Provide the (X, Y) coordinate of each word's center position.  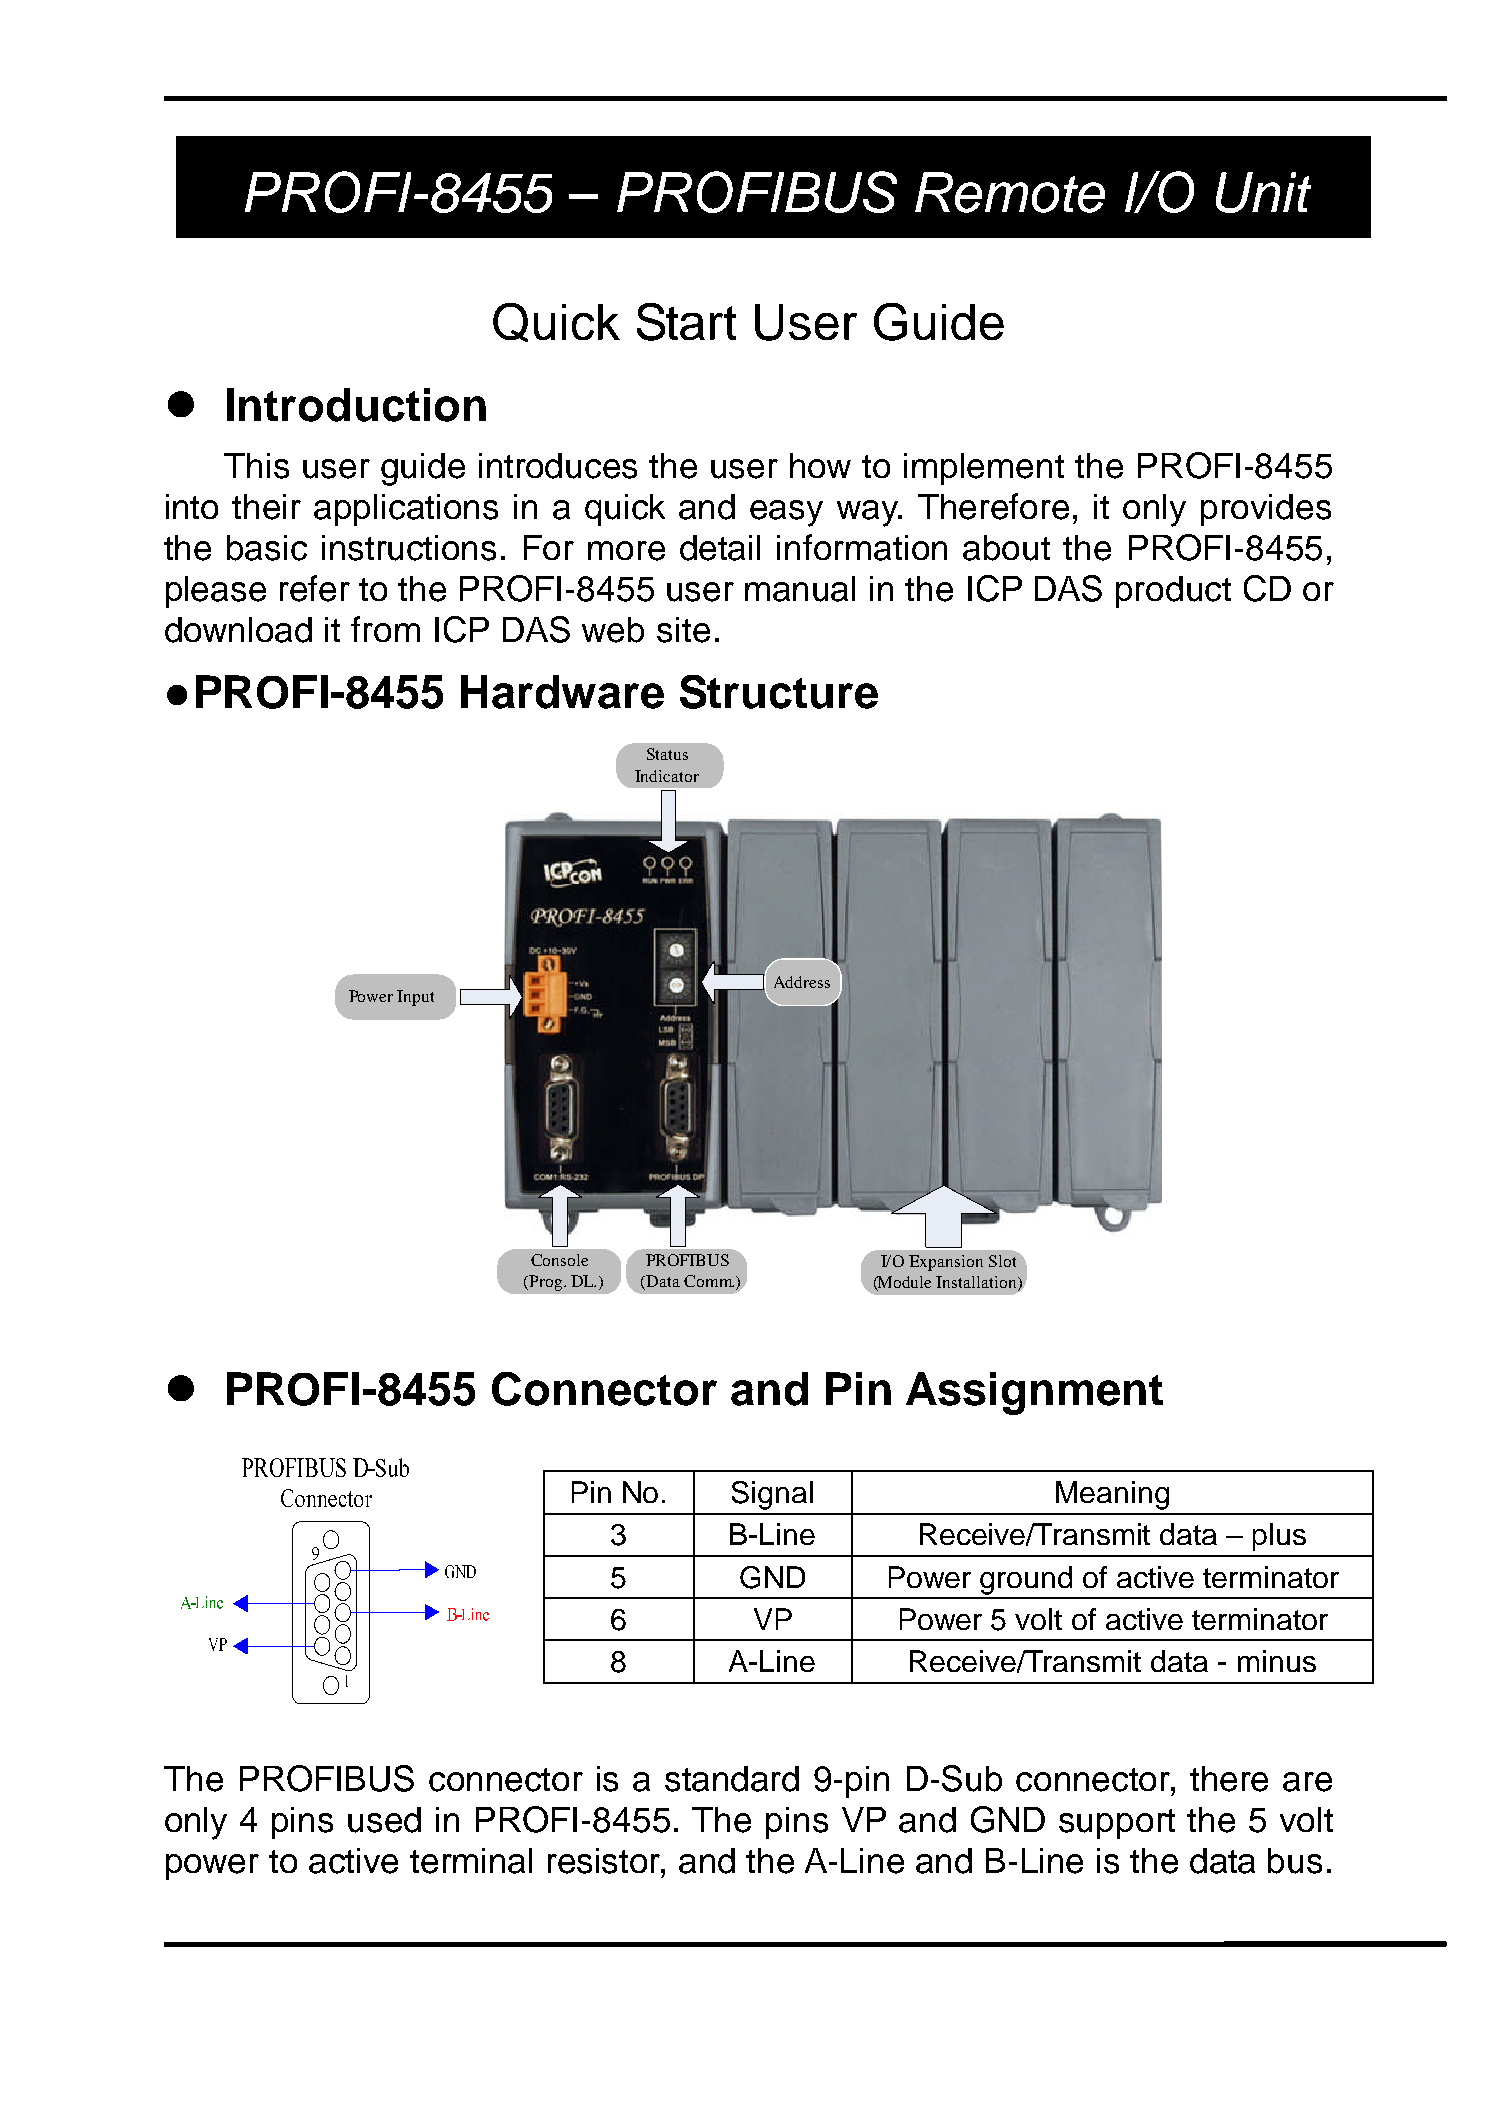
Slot (1004, 1259)
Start (686, 322)
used (384, 1820)
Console (559, 1260)
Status (667, 754)
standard (732, 1779)
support (1117, 1824)
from (385, 629)
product (1173, 592)
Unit (1263, 192)
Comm (709, 1281)
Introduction (356, 405)
